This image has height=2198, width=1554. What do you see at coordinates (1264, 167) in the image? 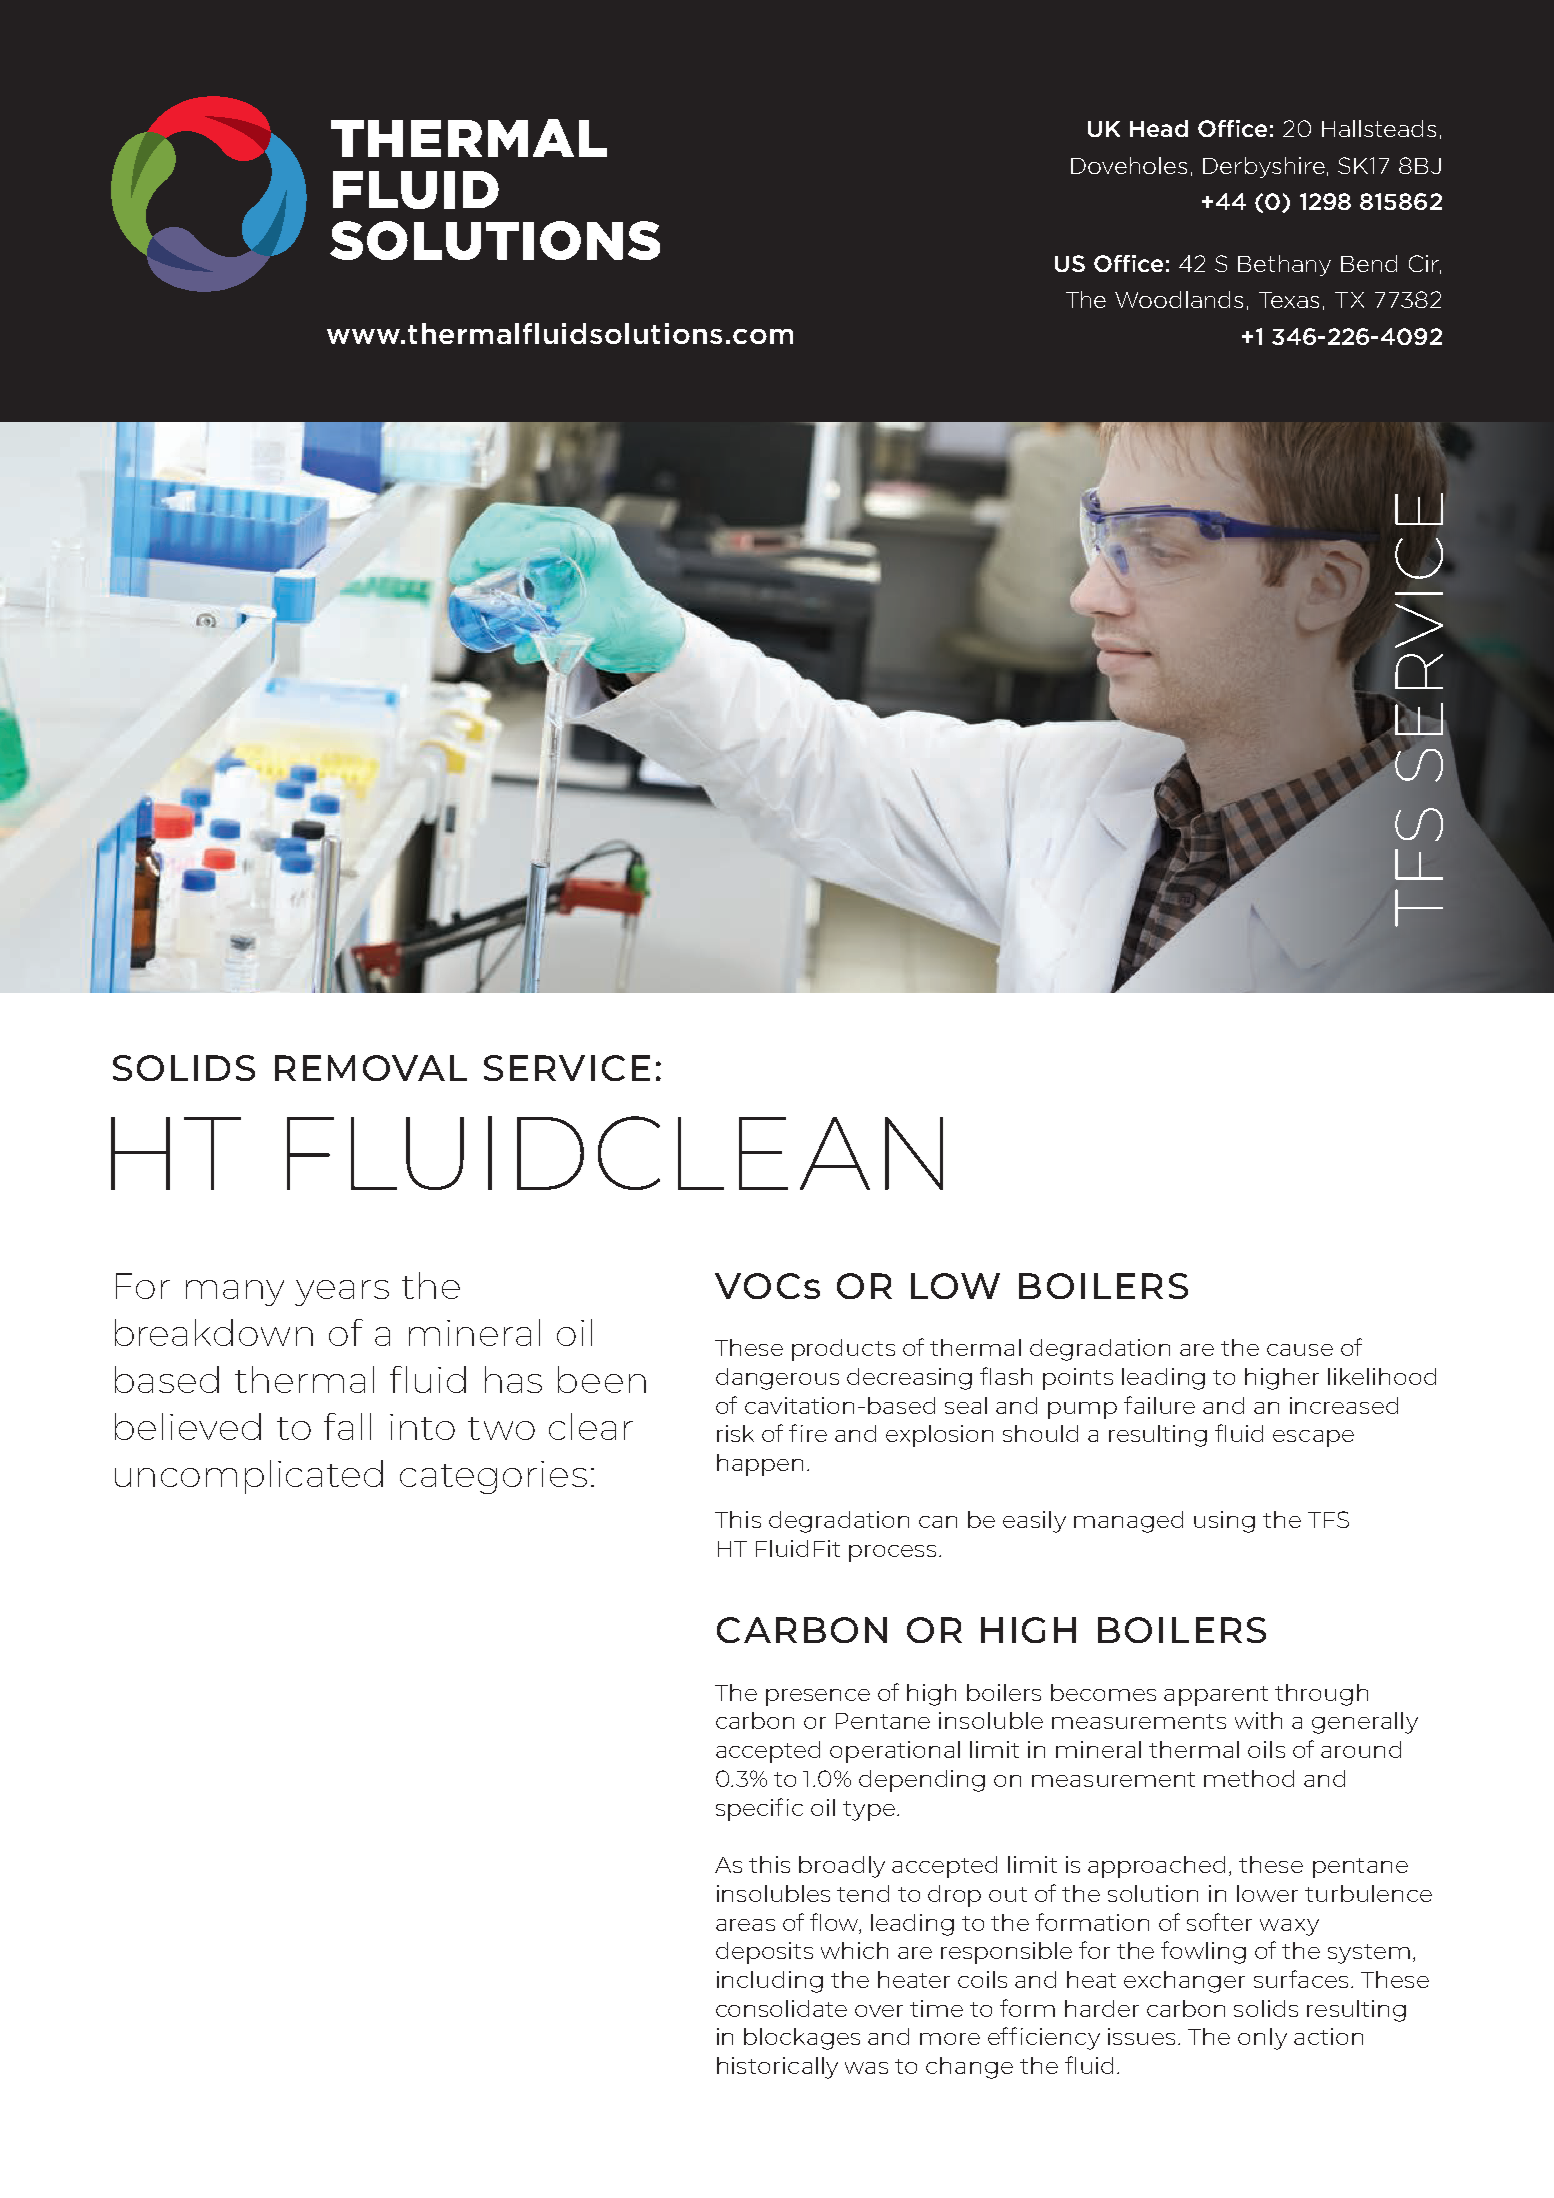
I see `Derbyshire` at bounding box center [1264, 167].
